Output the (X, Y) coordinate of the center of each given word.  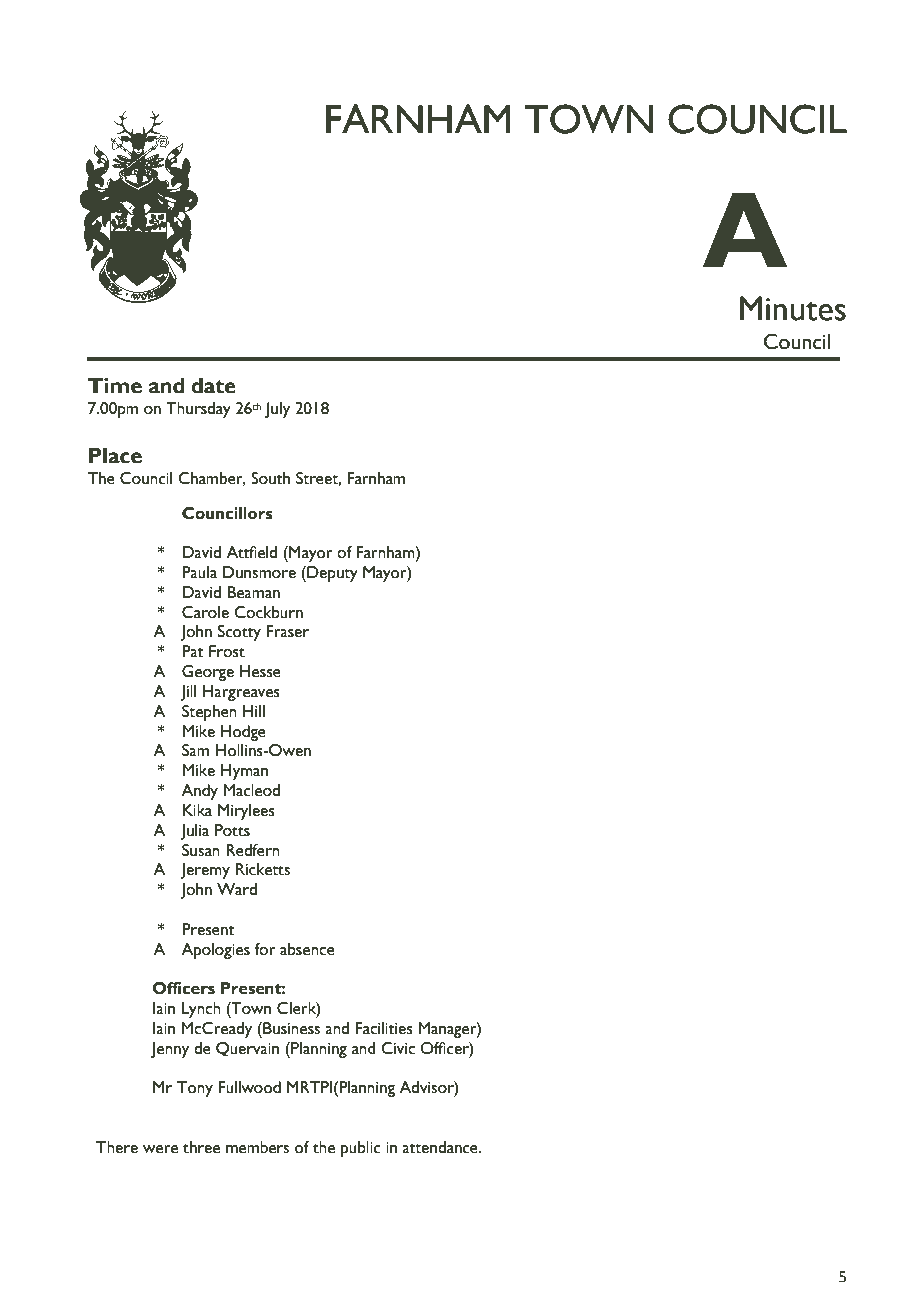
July (277, 410)
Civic (398, 1048)
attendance (441, 1147)
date (213, 386)
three (201, 1147)
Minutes (793, 308)
